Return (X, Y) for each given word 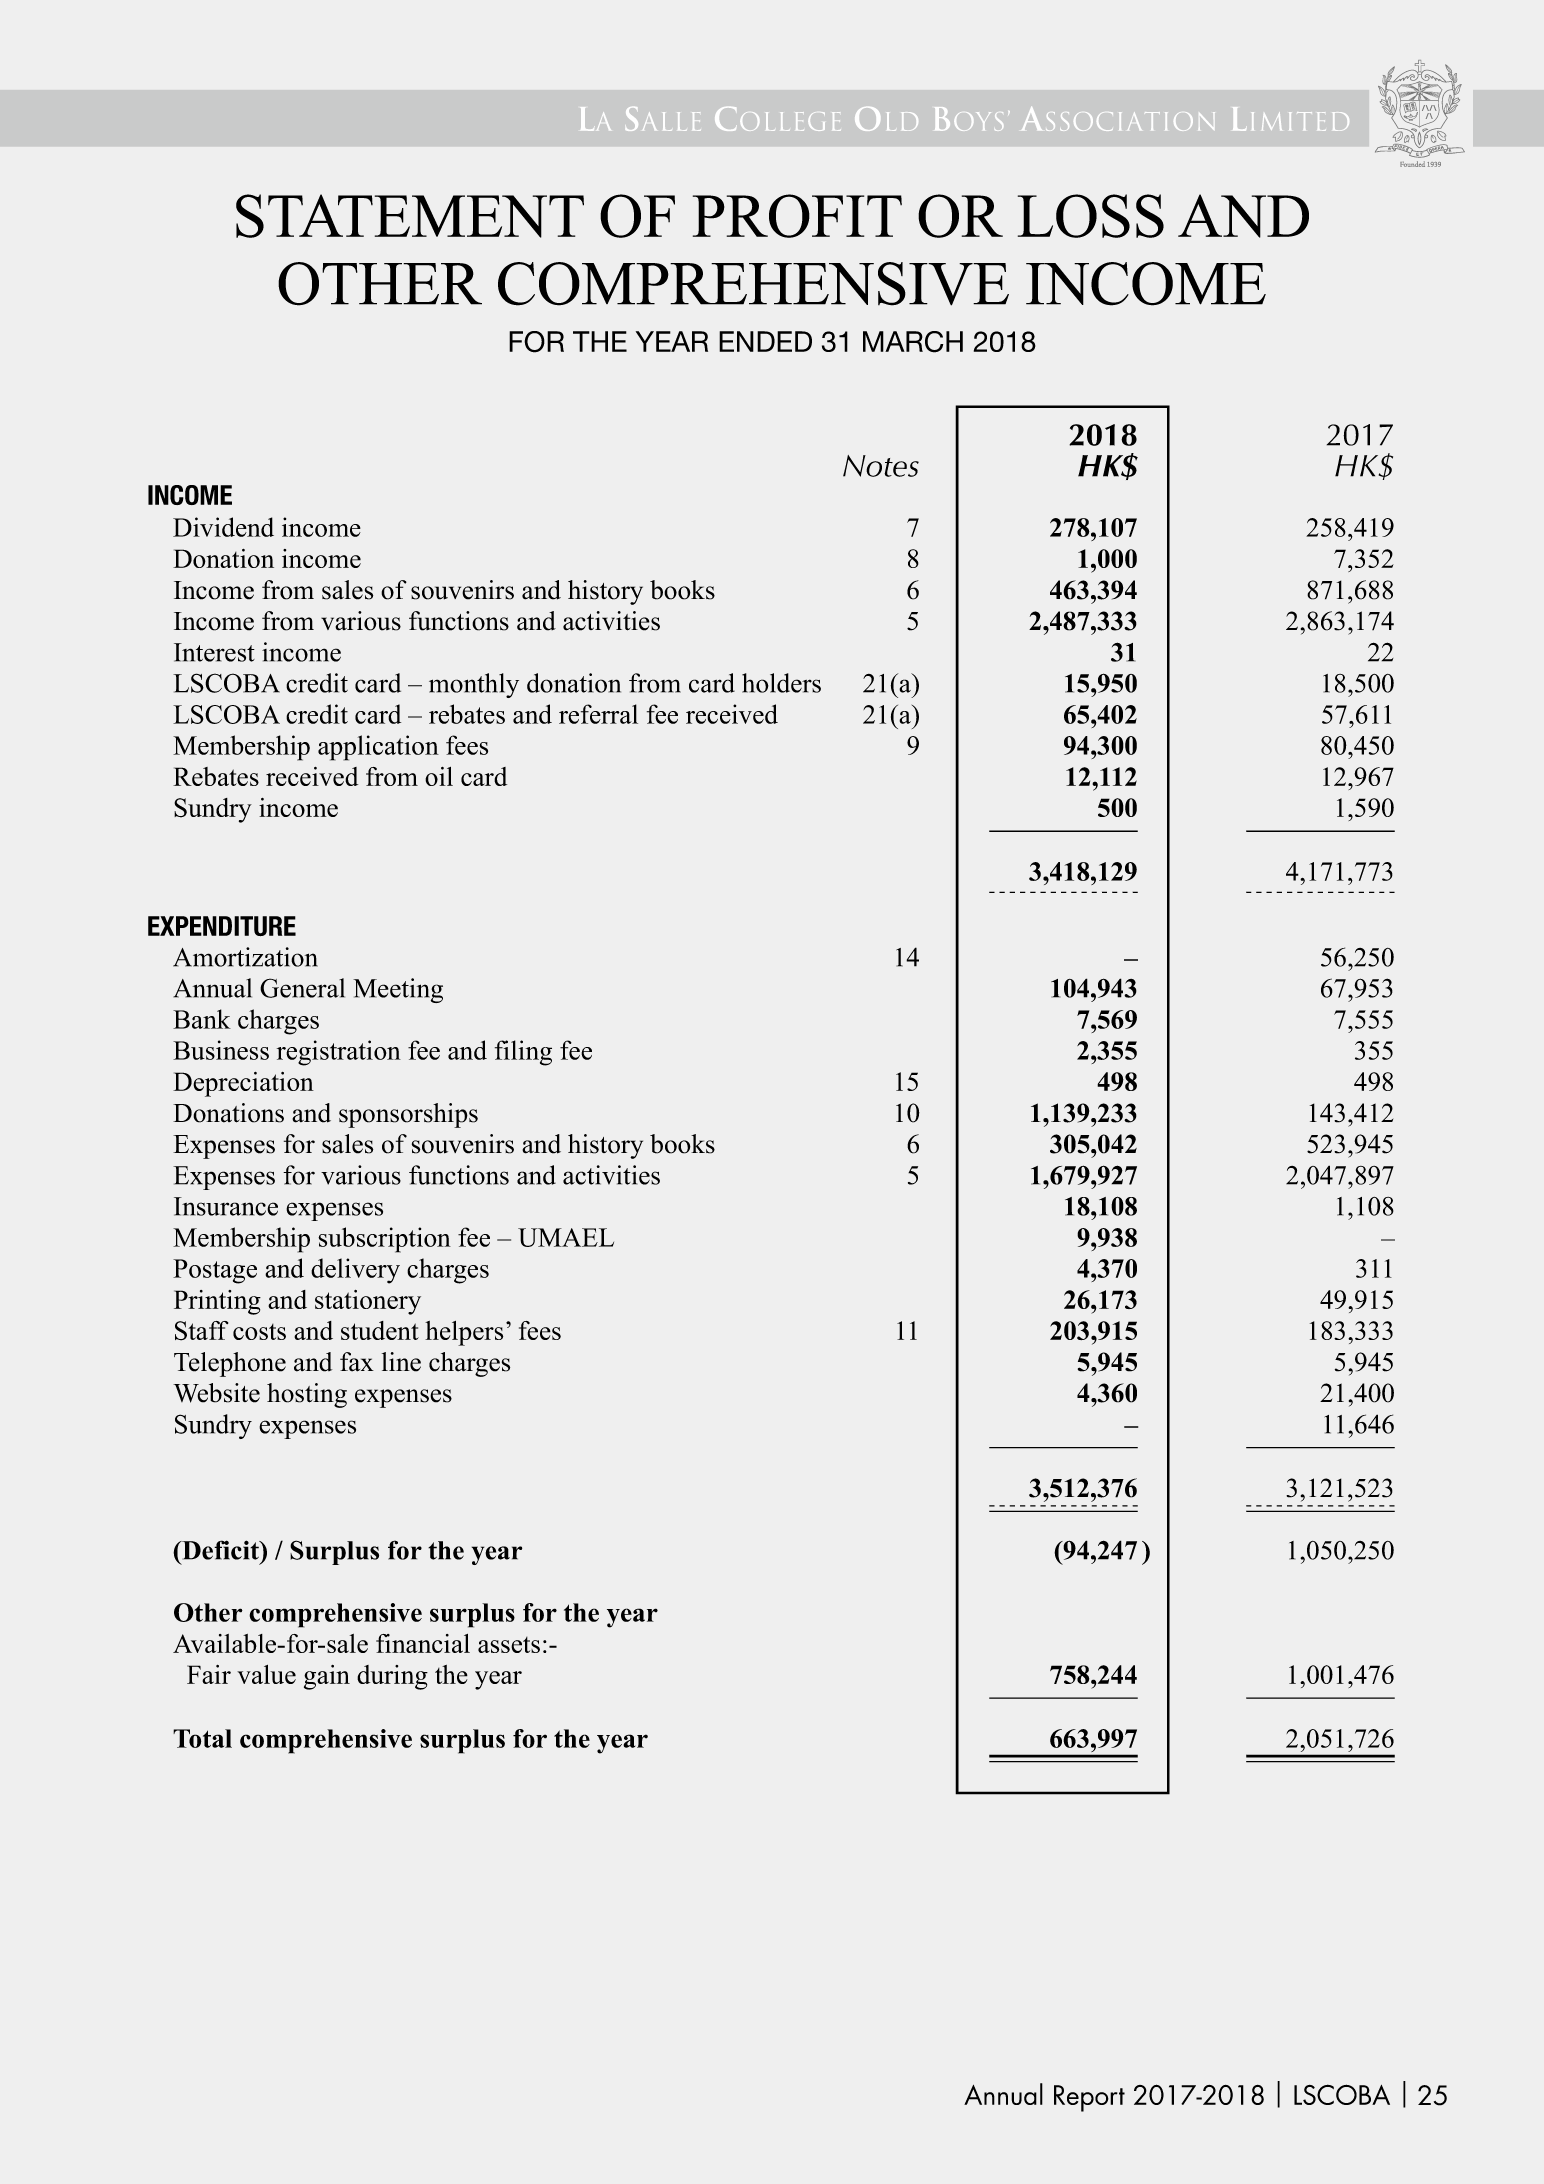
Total (202, 1738)
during (392, 1677)
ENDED (765, 341)
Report (1089, 2098)
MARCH (913, 342)
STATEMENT (410, 216)
